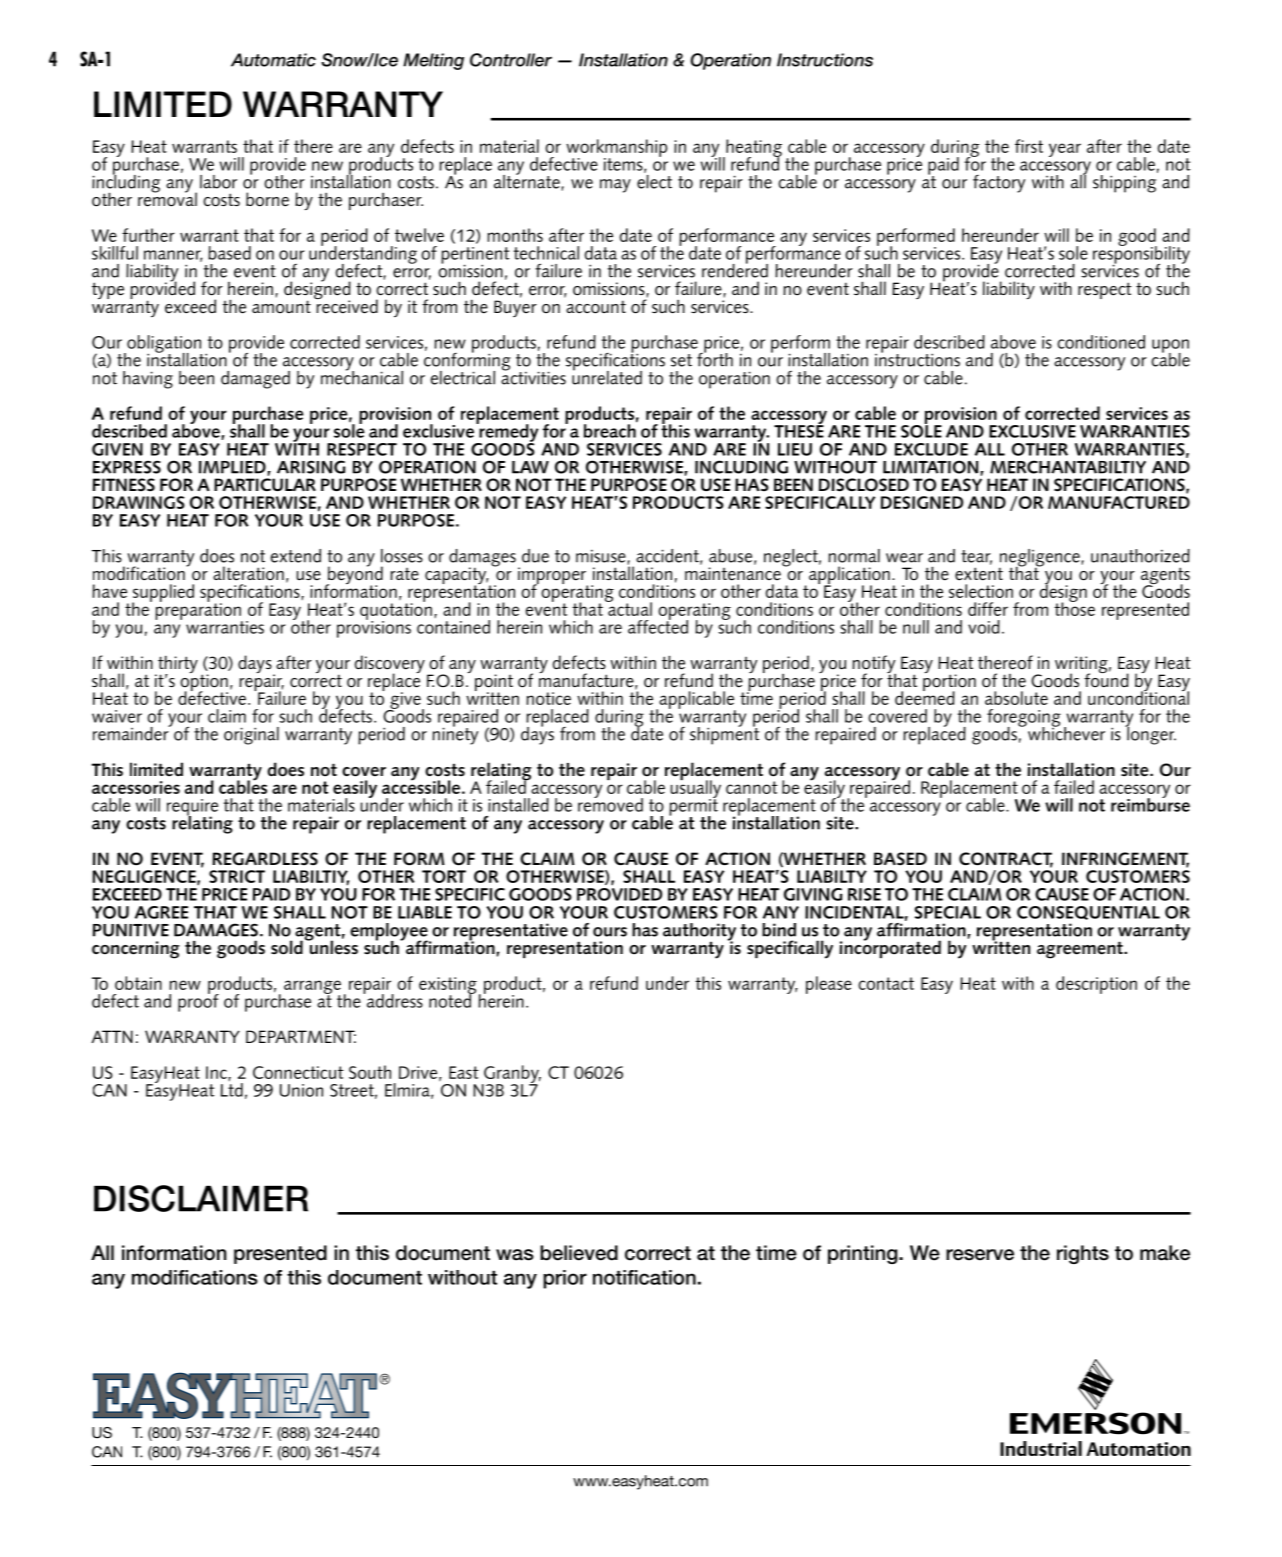 The image size is (1282, 1557). Describe the element at coordinates (248, 573) in the screenshot. I see `alteration` at that location.
